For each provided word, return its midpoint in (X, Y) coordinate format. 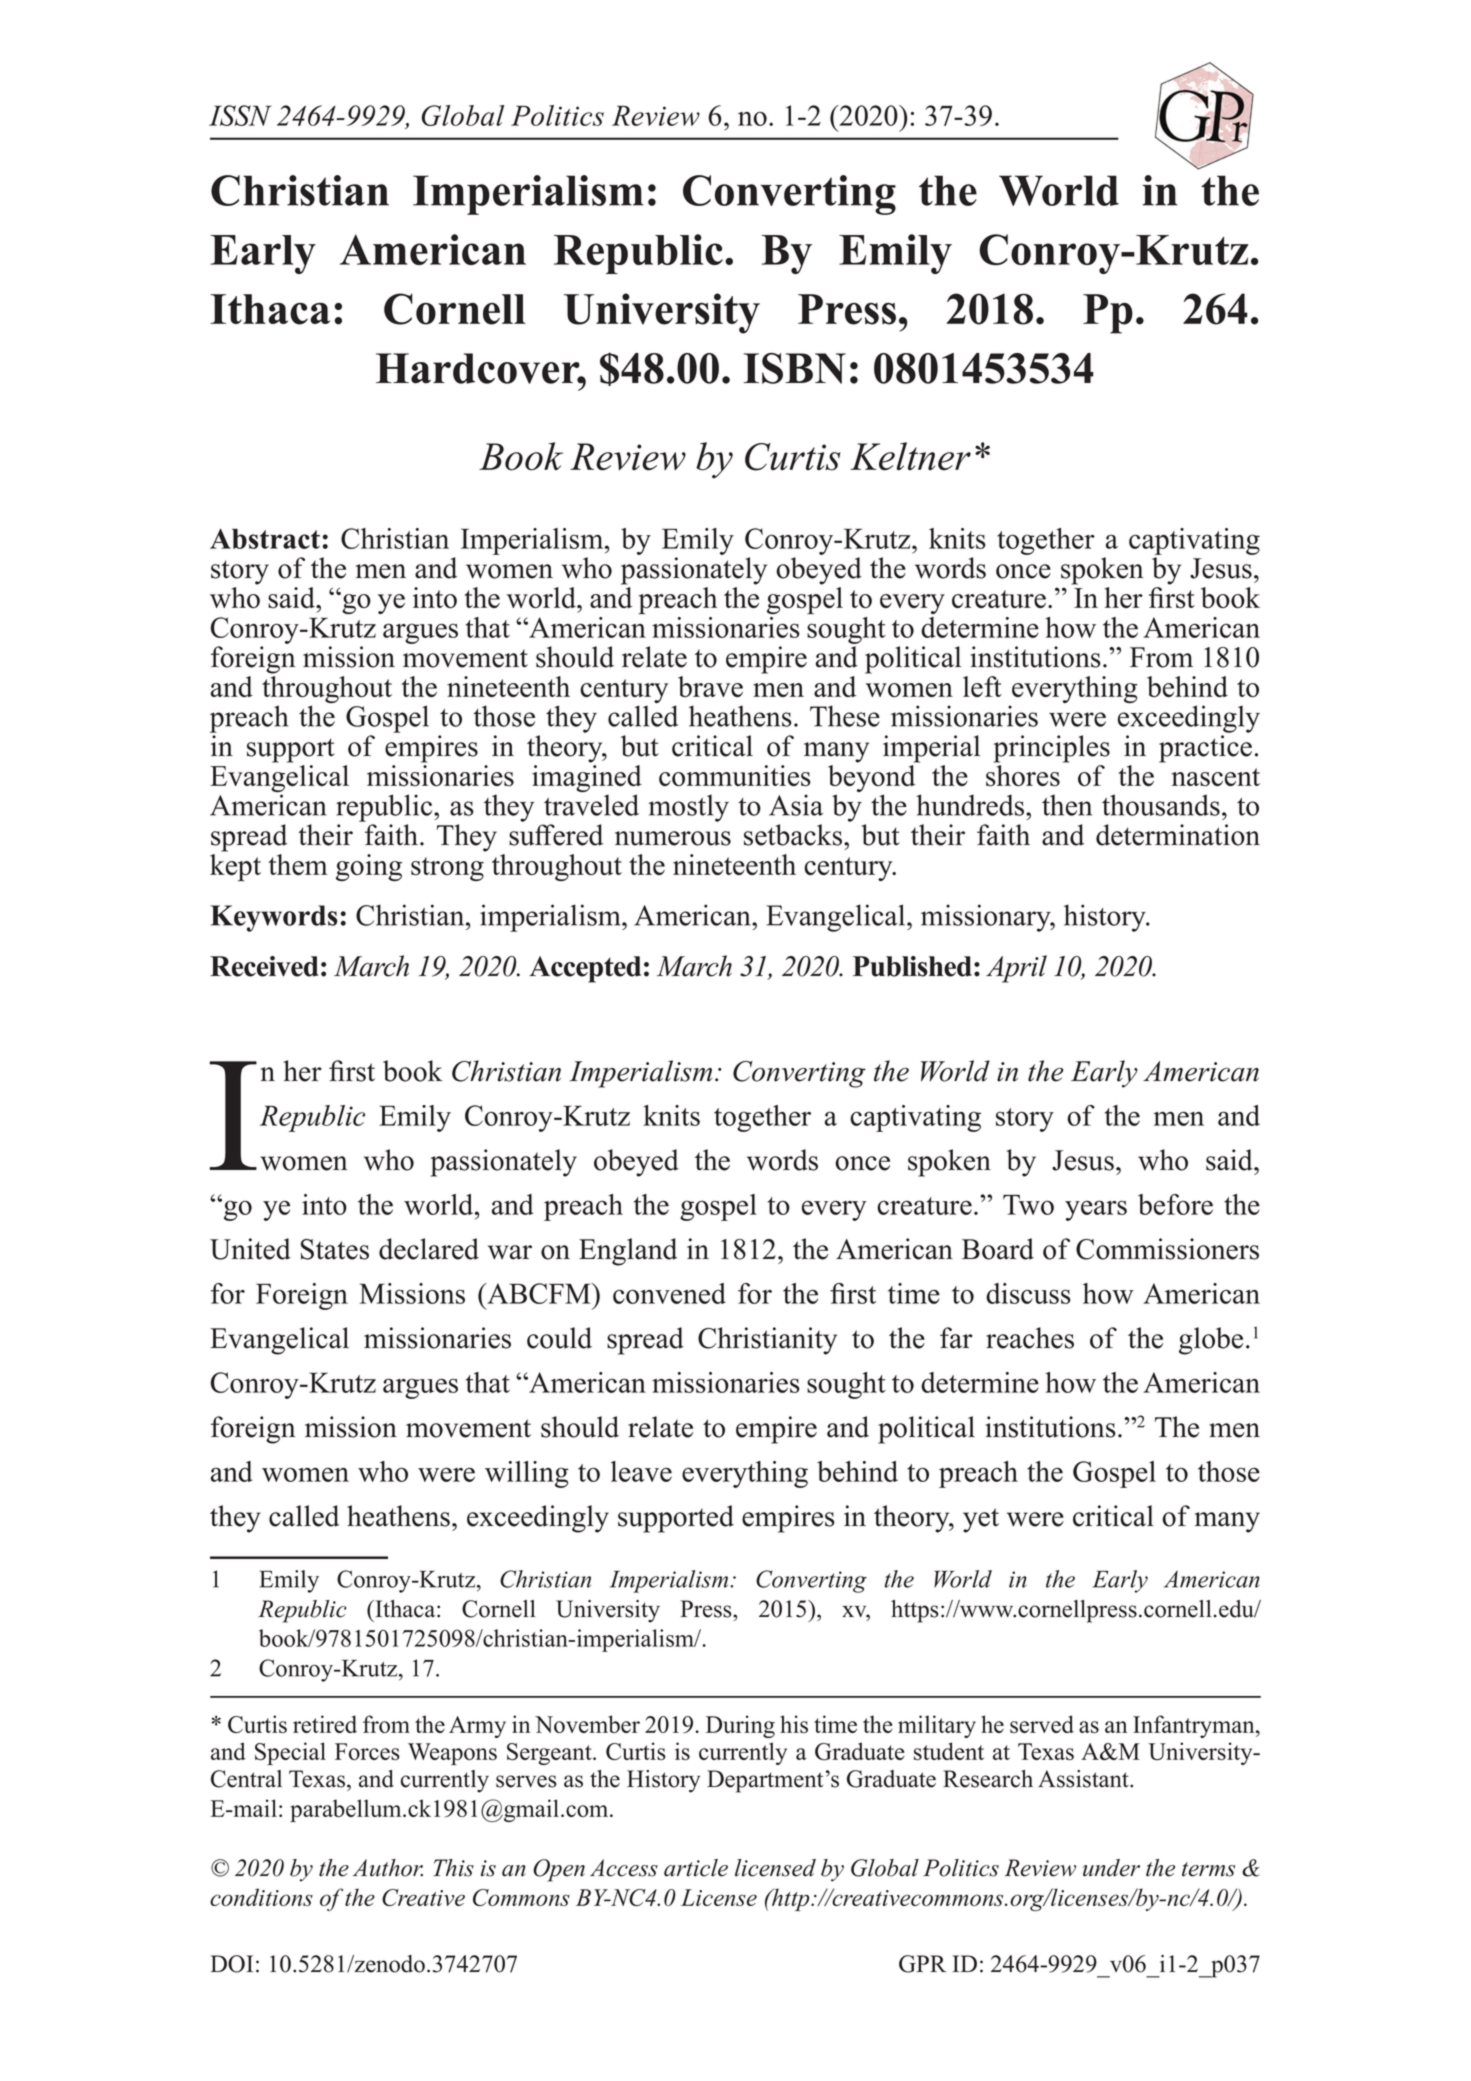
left (982, 686)
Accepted (585, 969)
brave (710, 686)
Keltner (910, 456)
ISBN (794, 368)
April (1016, 969)
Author (388, 1868)
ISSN (240, 115)
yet (981, 1520)
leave (641, 1471)
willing (527, 1474)
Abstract (265, 538)
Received (264, 966)
